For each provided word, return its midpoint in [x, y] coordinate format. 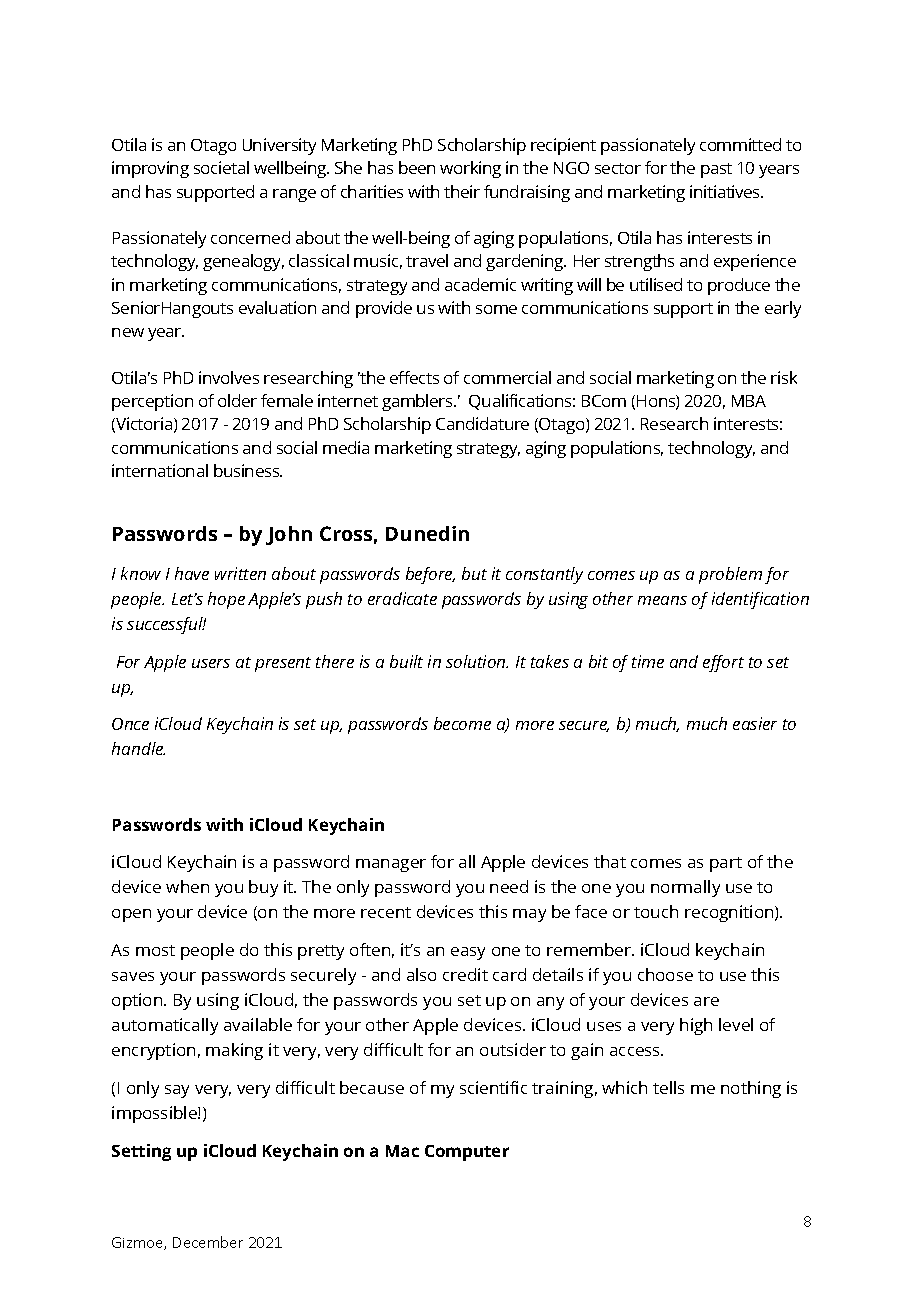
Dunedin [427, 533]
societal [221, 167]
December [208, 1242]
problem [730, 575]
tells [668, 1087]
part [726, 864]
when [187, 886]
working [470, 169]
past [716, 170]
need [509, 886]
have [192, 573]
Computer [467, 1153]
